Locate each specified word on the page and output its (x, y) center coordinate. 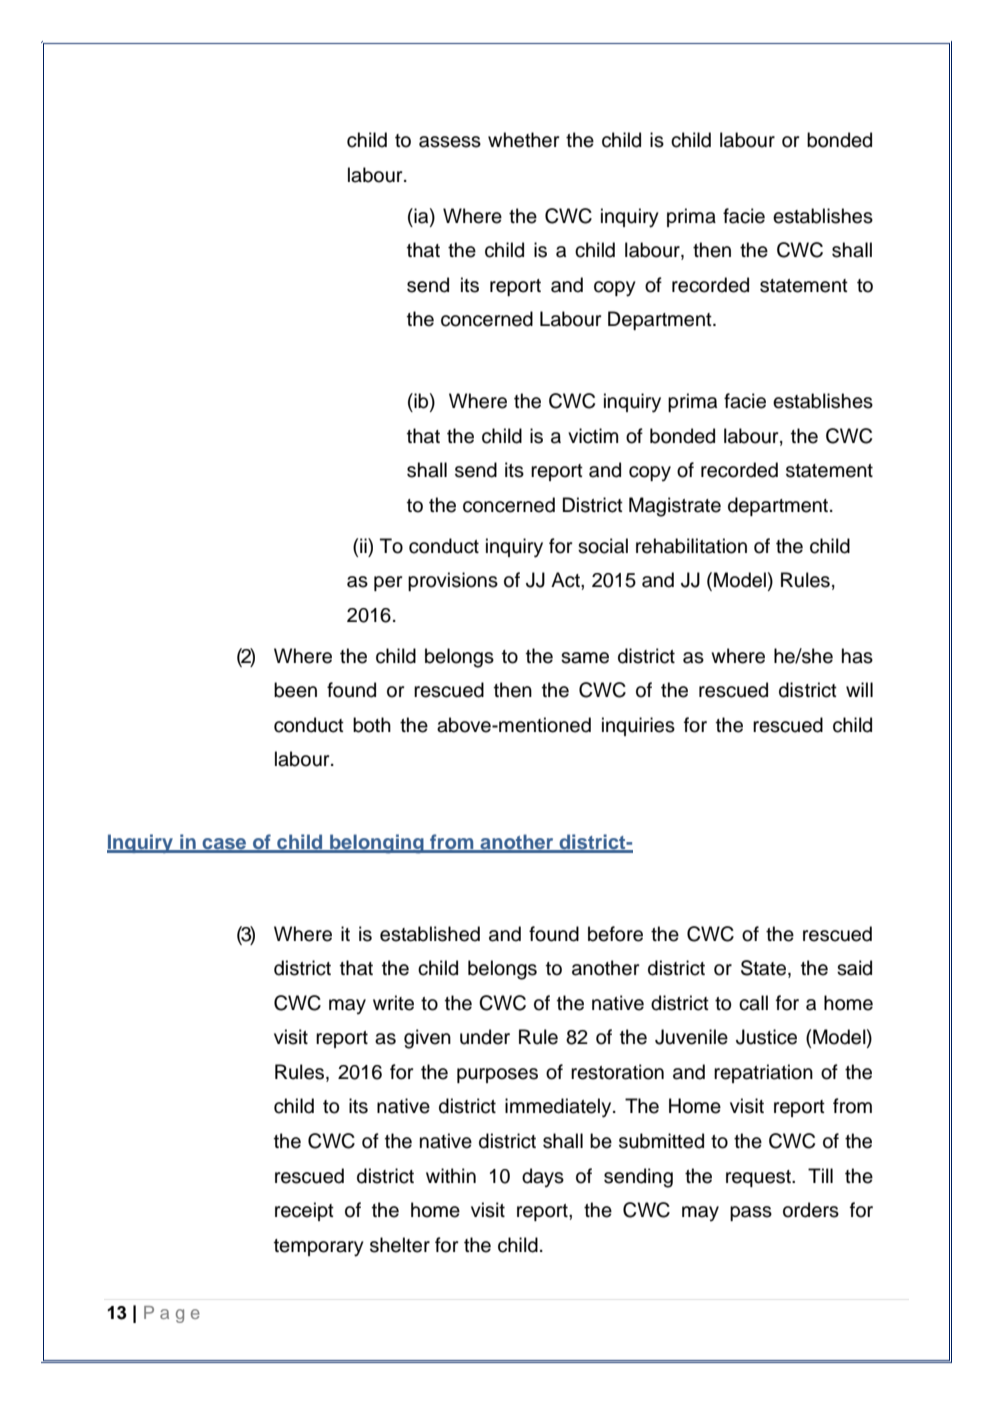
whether (523, 140)
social (603, 546)
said (854, 968)
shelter (400, 1245)
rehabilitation (691, 546)
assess (450, 142)
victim (593, 436)
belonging (377, 844)
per (388, 583)
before (615, 934)
